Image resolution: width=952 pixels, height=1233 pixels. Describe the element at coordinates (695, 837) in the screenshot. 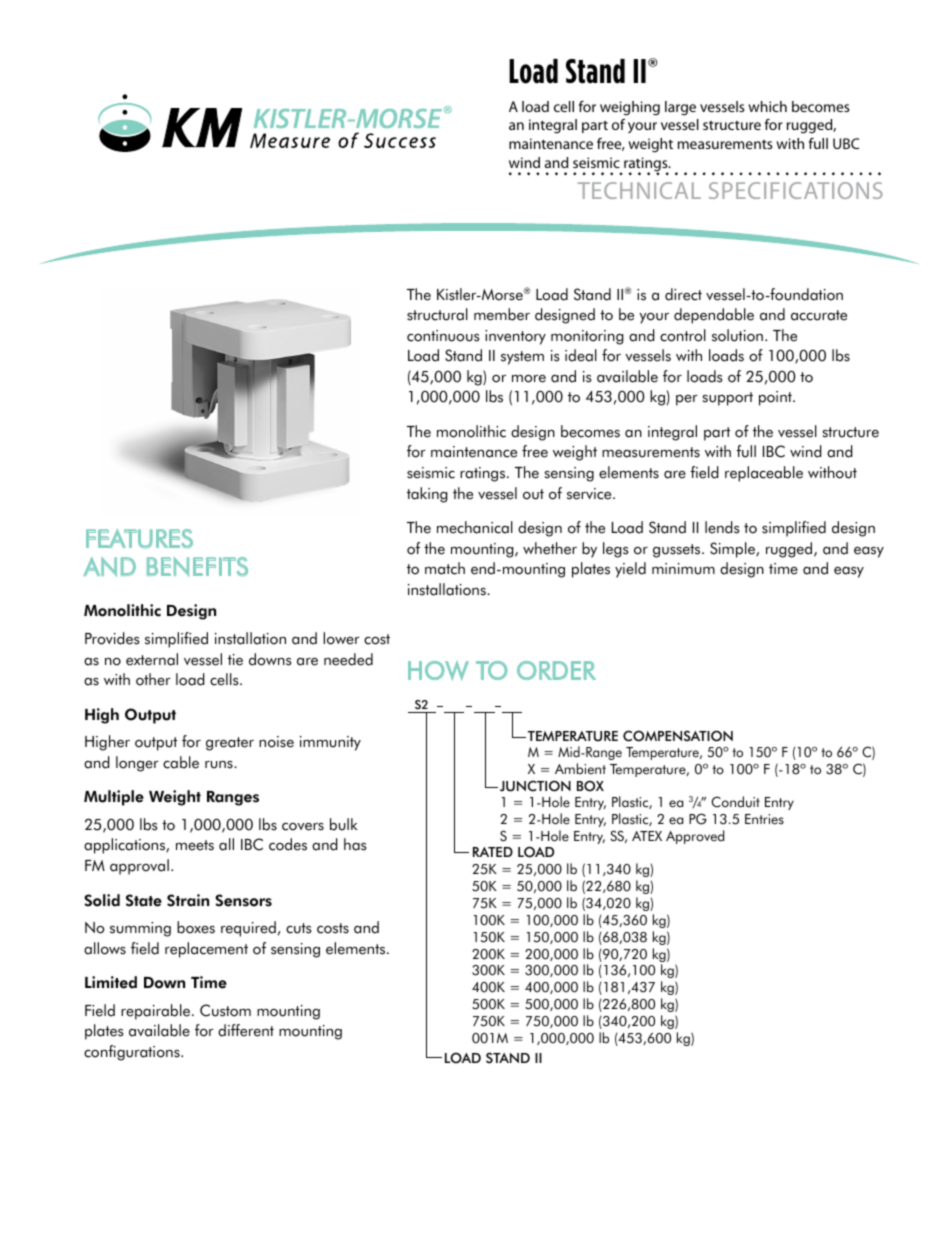

I see `Approved` at that location.
